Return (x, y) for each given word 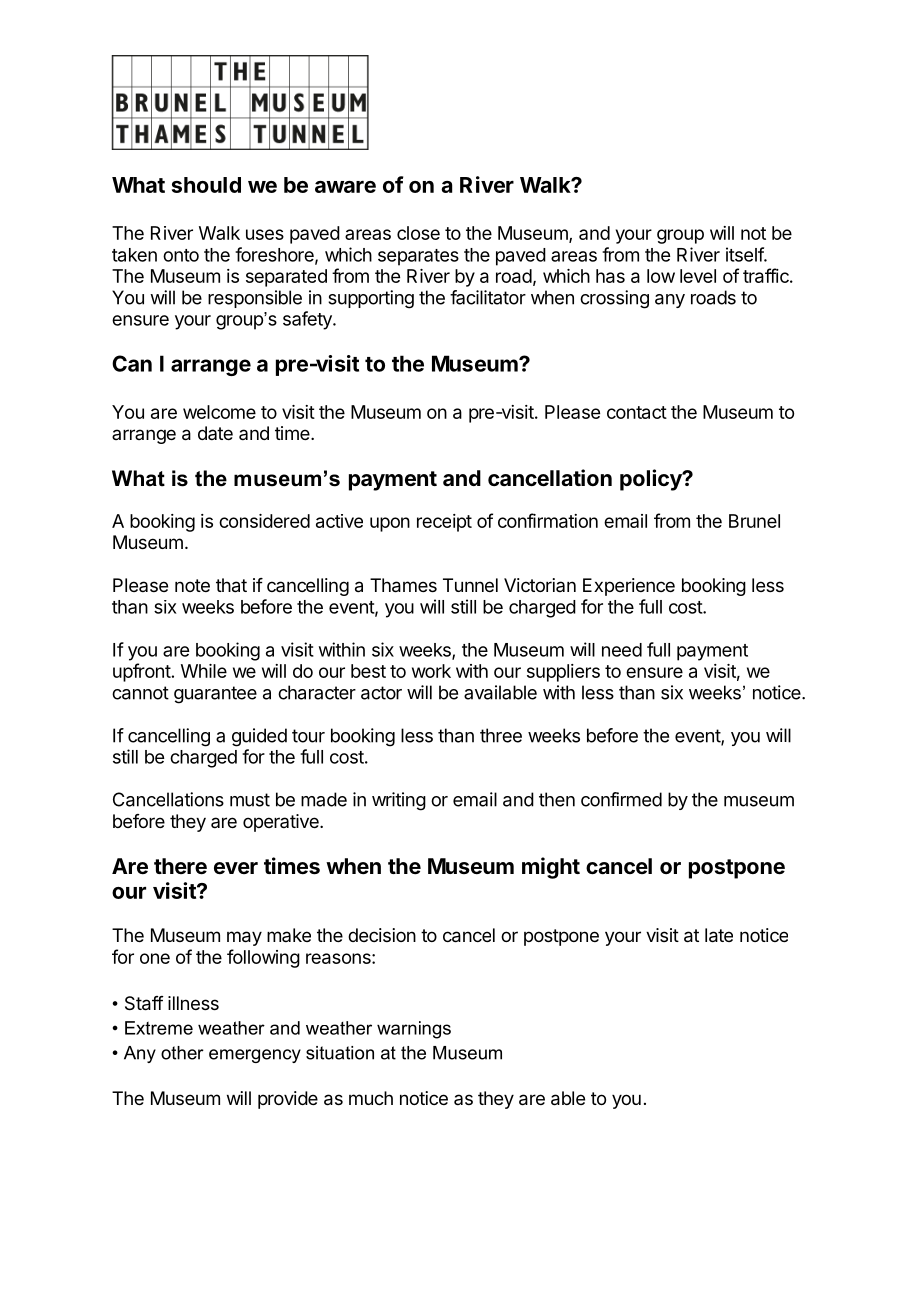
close (418, 233)
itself (745, 254)
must (250, 800)
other (182, 1053)
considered (264, 521)
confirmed (621, 799)
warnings (414, 1030)
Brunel (754, 521)
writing (399, 801)
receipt (444, 523)
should (206, 185)
